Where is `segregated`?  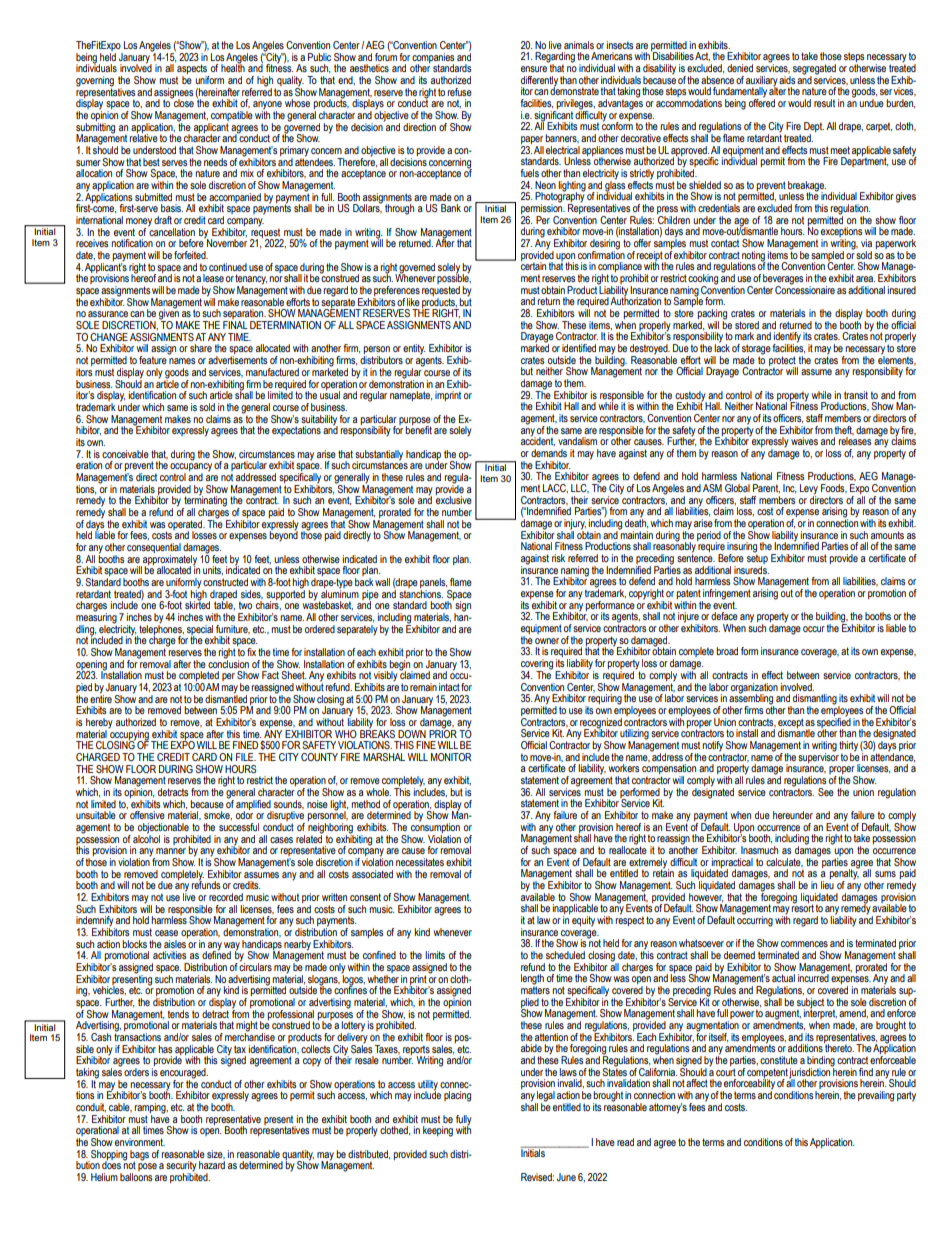
segregated is located at coordinates (814, 70).
